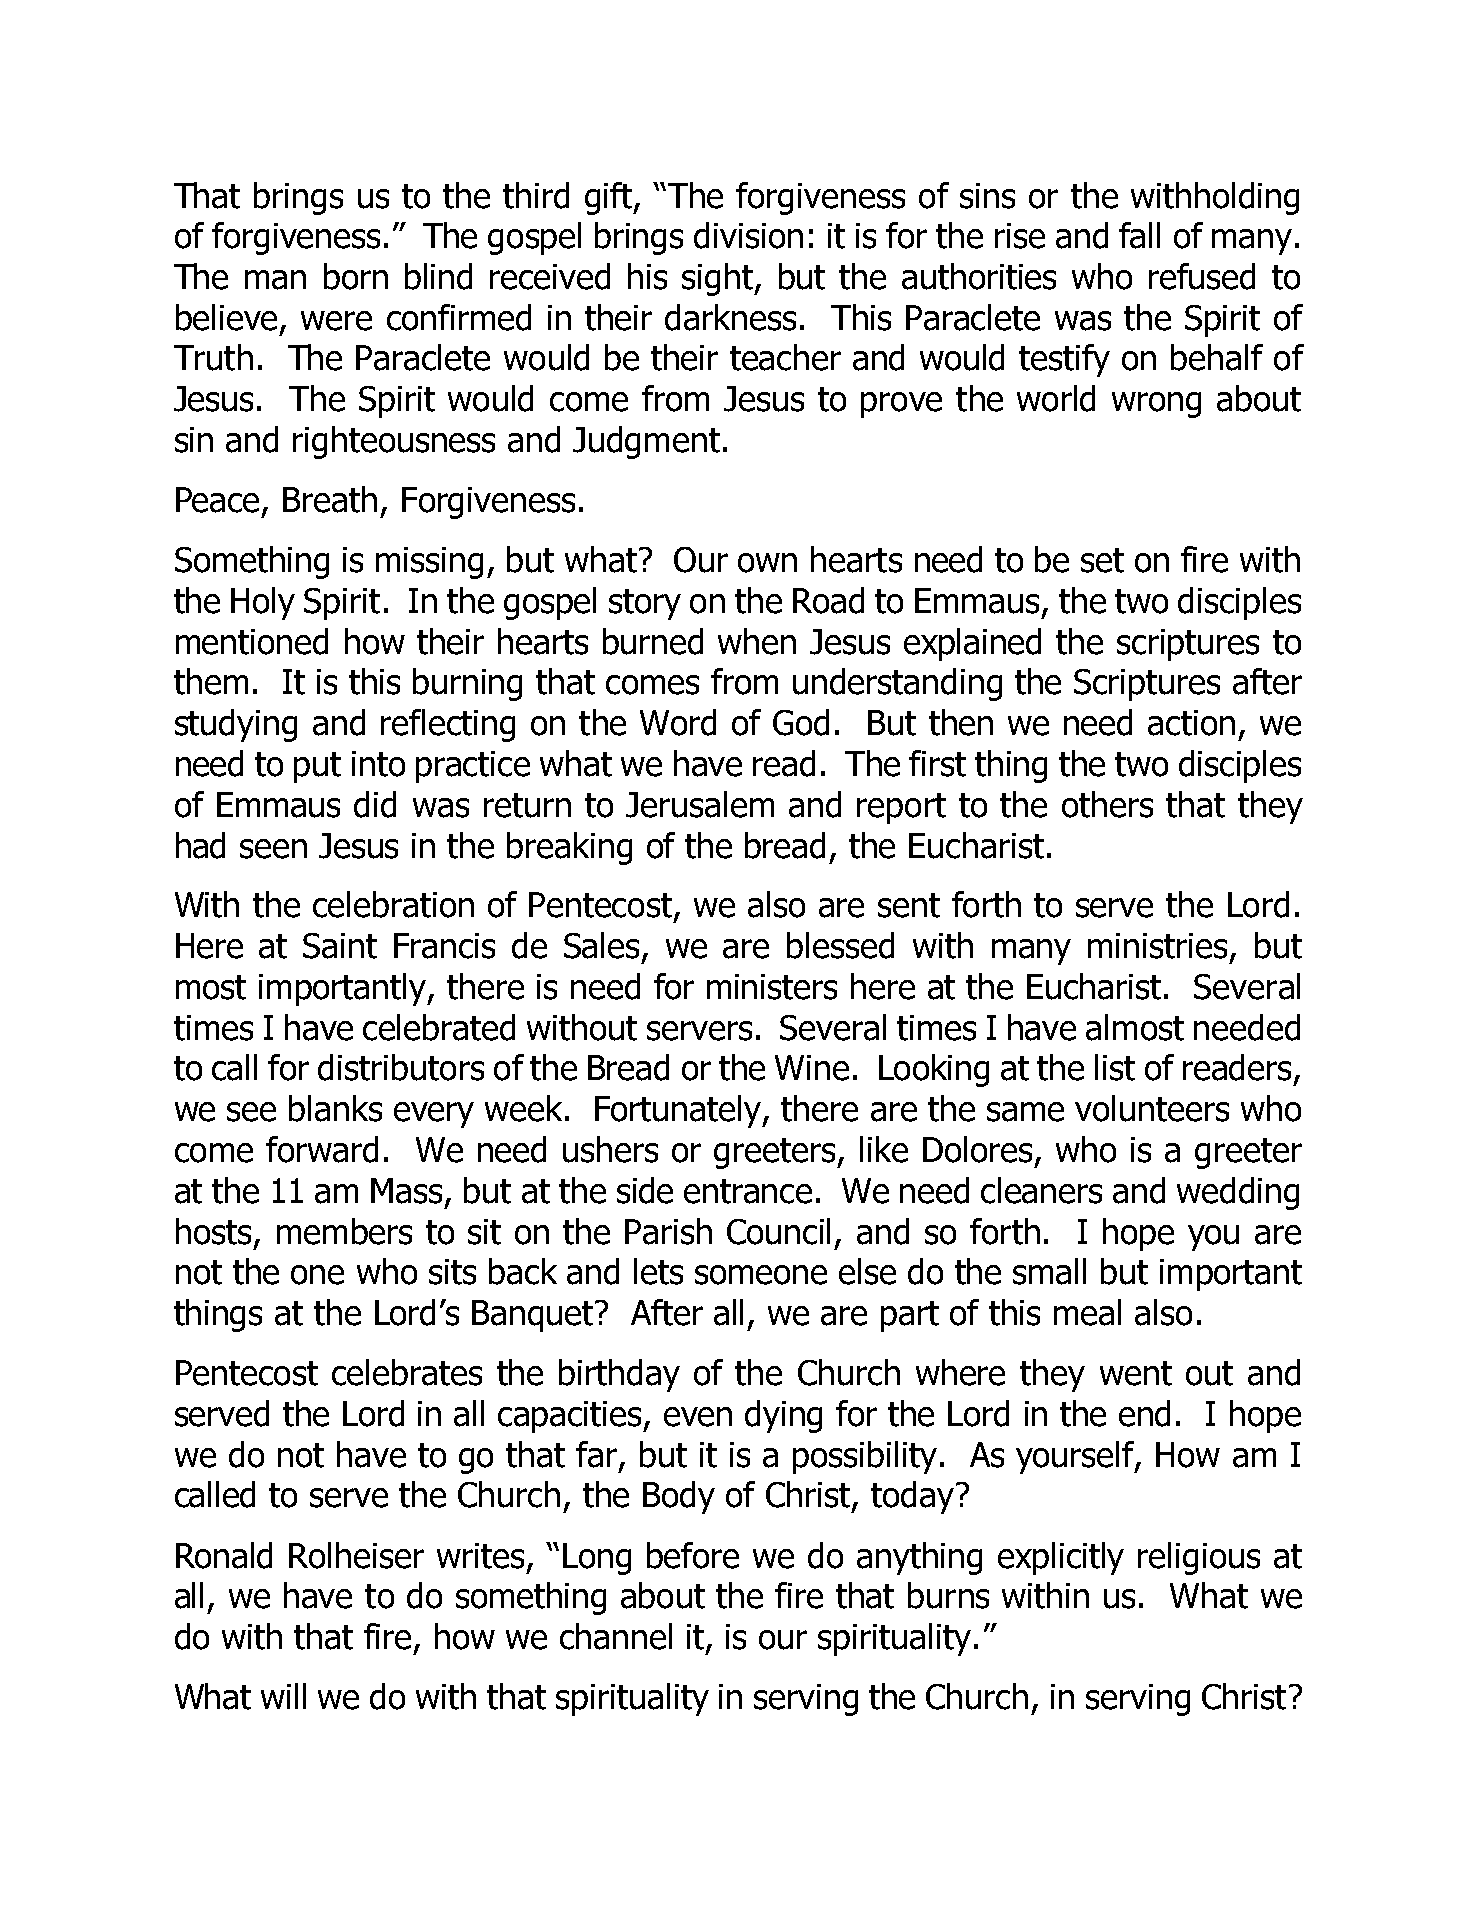 This page has width=1476, height=1910. Describe the element at coordinates (767, 563) in the page. I see `own` at that location.
